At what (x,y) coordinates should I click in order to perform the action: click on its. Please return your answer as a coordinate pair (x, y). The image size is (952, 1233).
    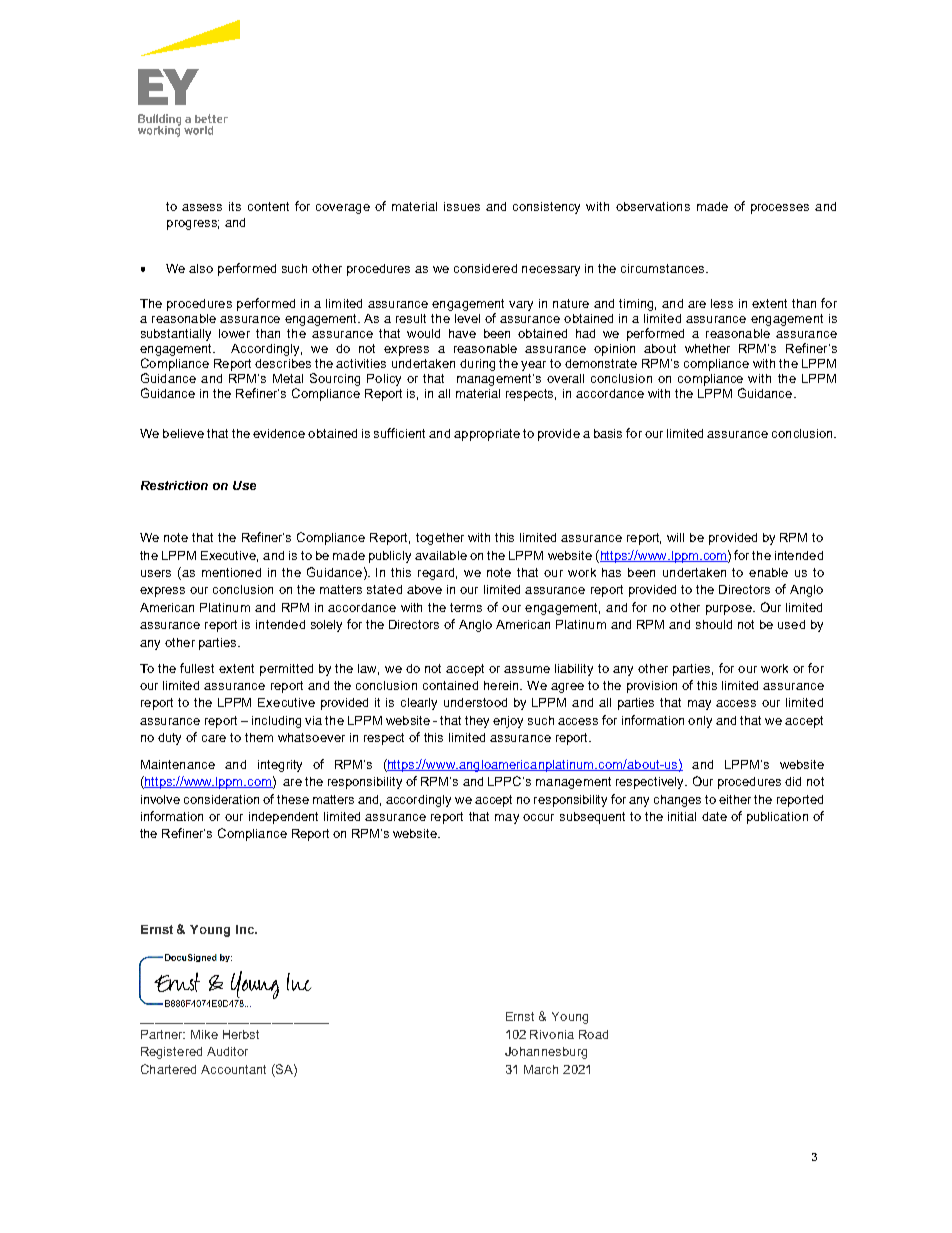
    Looking at the image, I should click on (235, 206).
